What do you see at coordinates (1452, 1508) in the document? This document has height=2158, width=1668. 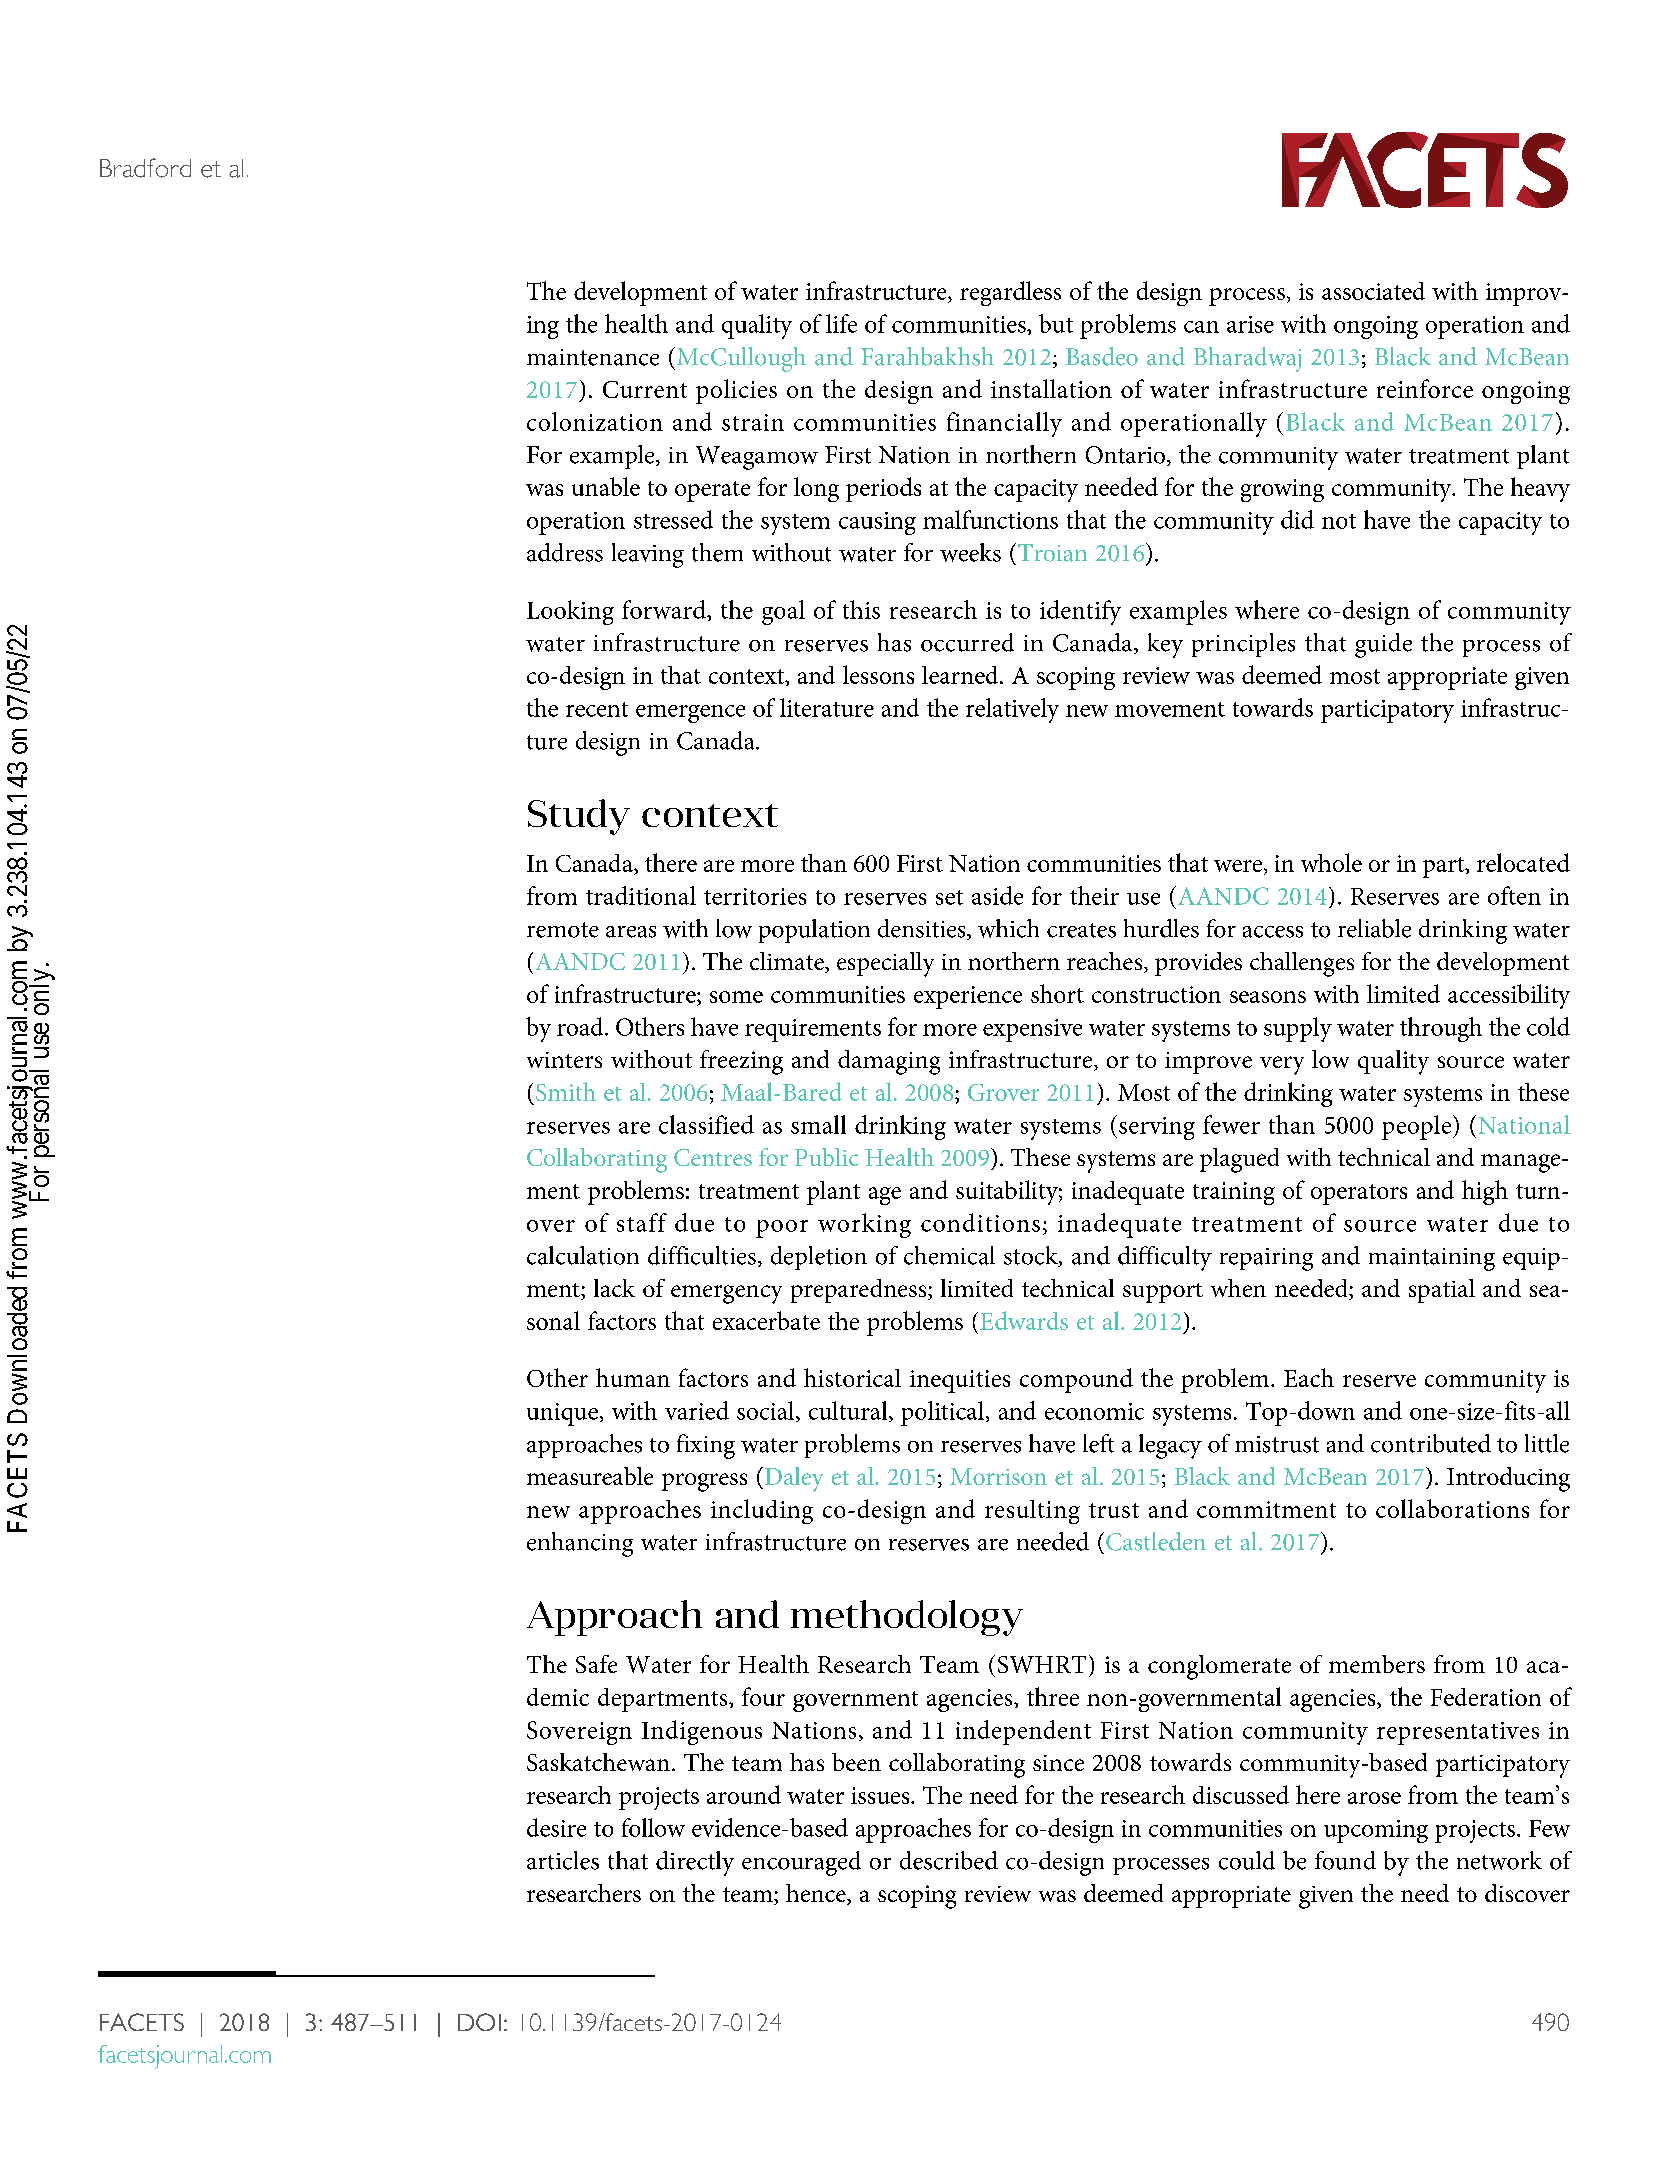 I see `collaborations` at bounding box center [1452, 1508].
